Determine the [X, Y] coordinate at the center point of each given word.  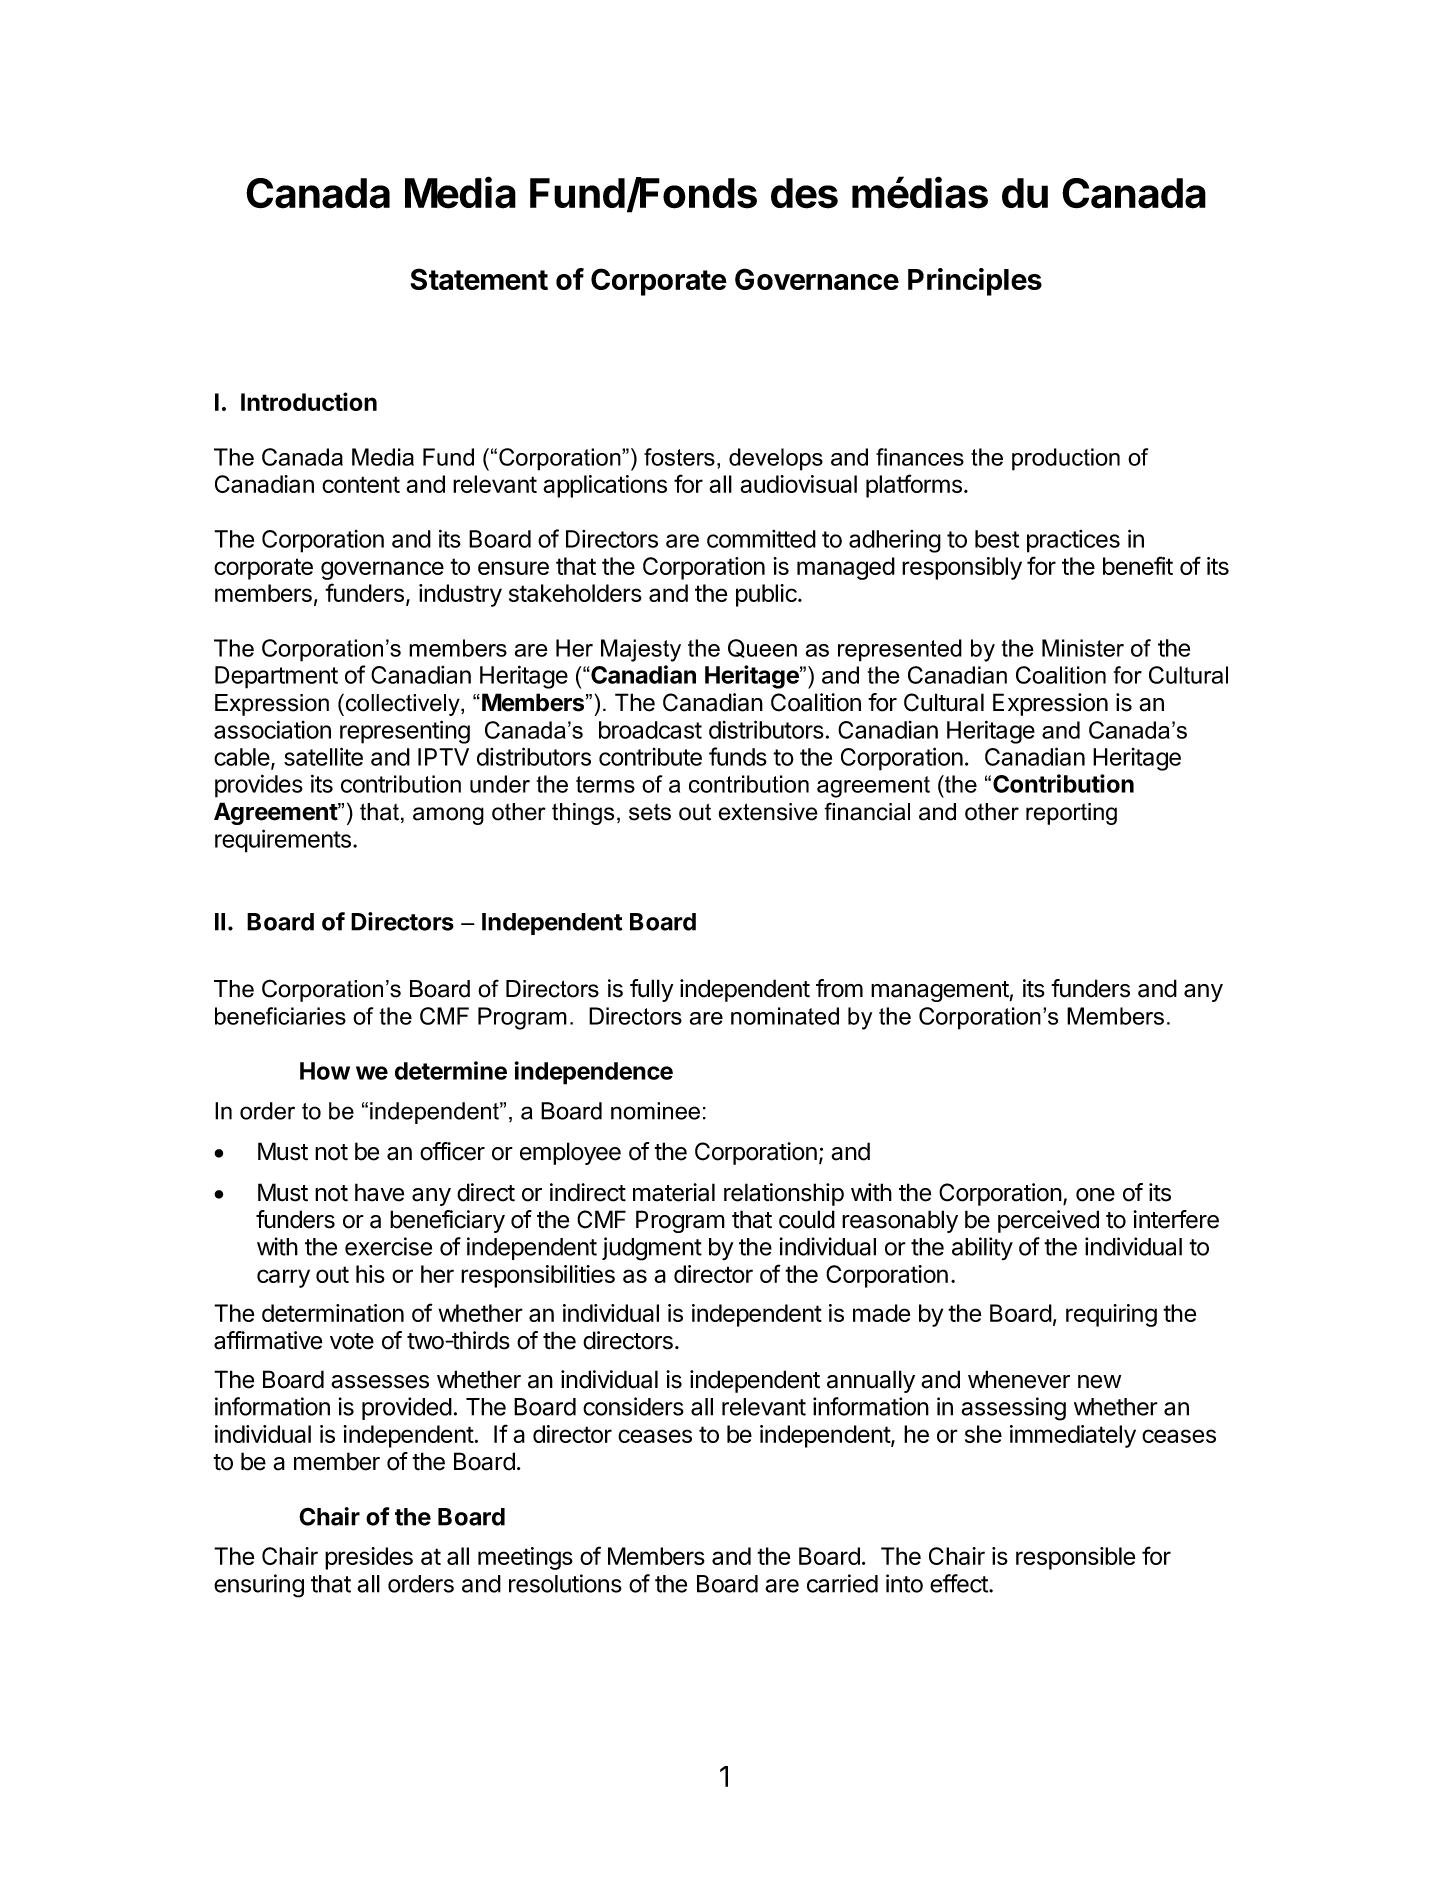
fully [652, 990]
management [940, 991]
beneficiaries [280, 1016]
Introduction [309, 401]
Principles [975, 282]
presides [369, 1558]
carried [842, 1583]
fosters [679, 457]
